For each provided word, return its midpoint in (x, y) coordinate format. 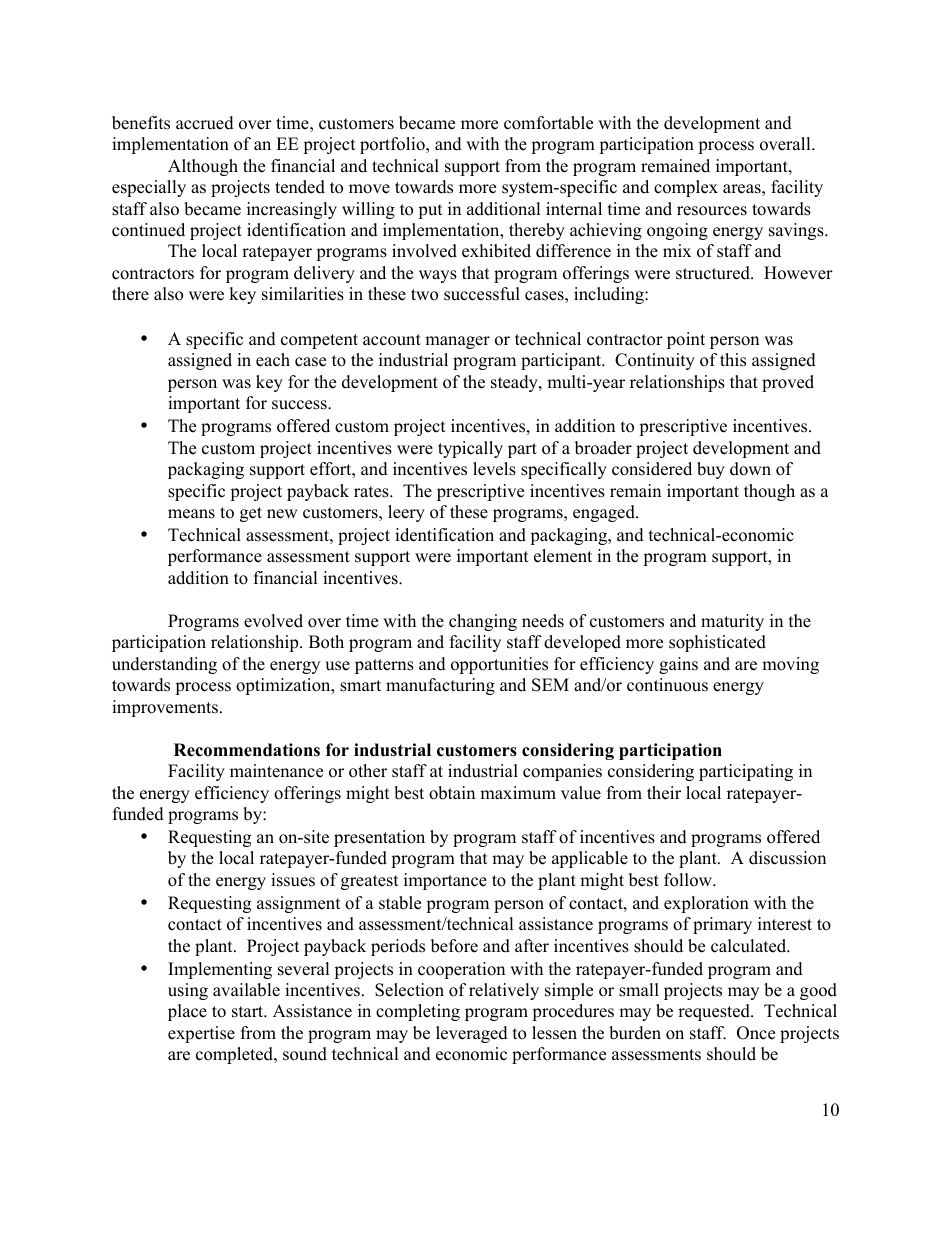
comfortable (548, 123)
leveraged (472, 1034)
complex (686, 188)
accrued (205, 123)
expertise (201, 1034)
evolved (273, 621)
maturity (732, 622)
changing (483, 622)
